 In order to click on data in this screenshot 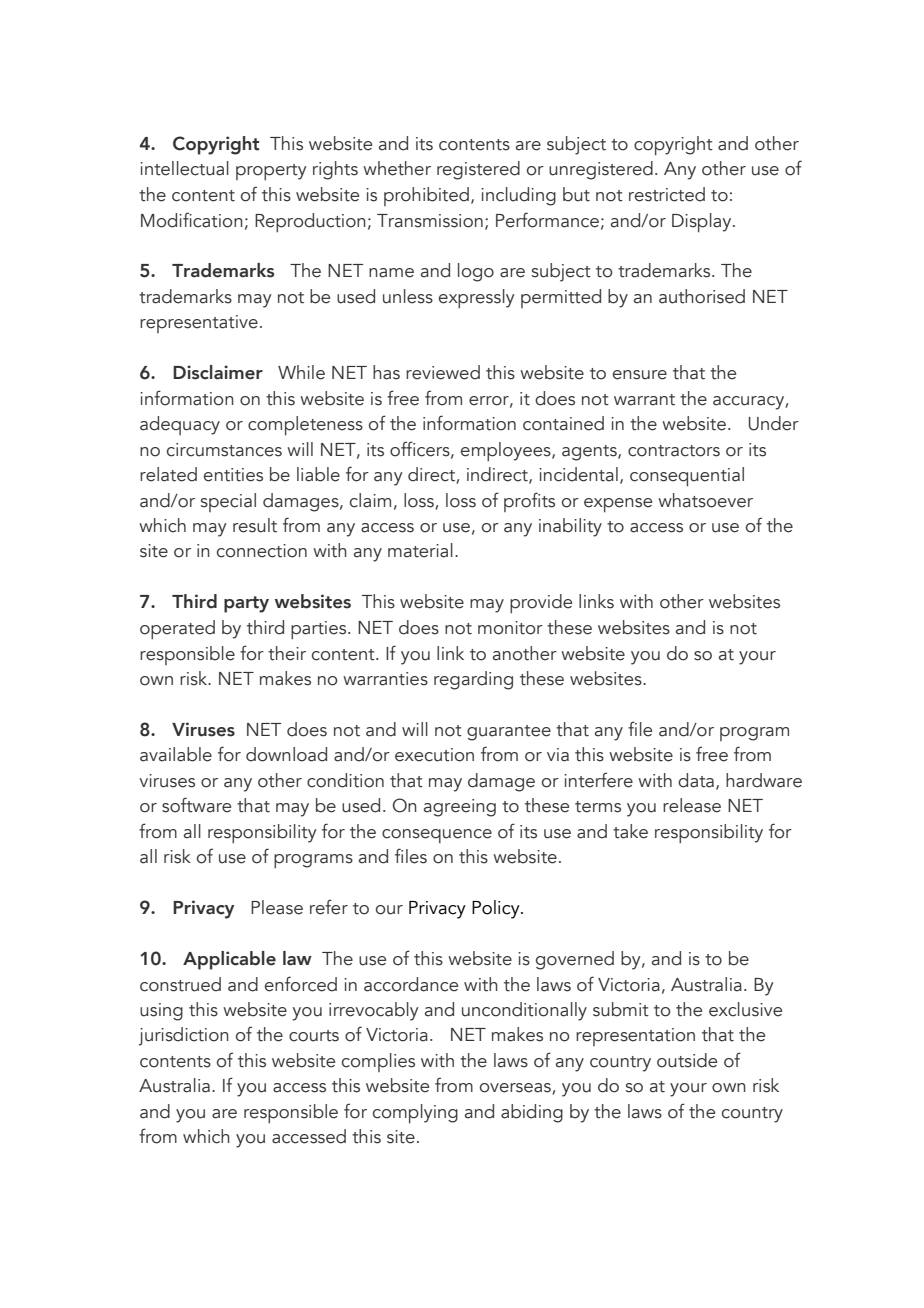, I will do `click(696, 780)`.
